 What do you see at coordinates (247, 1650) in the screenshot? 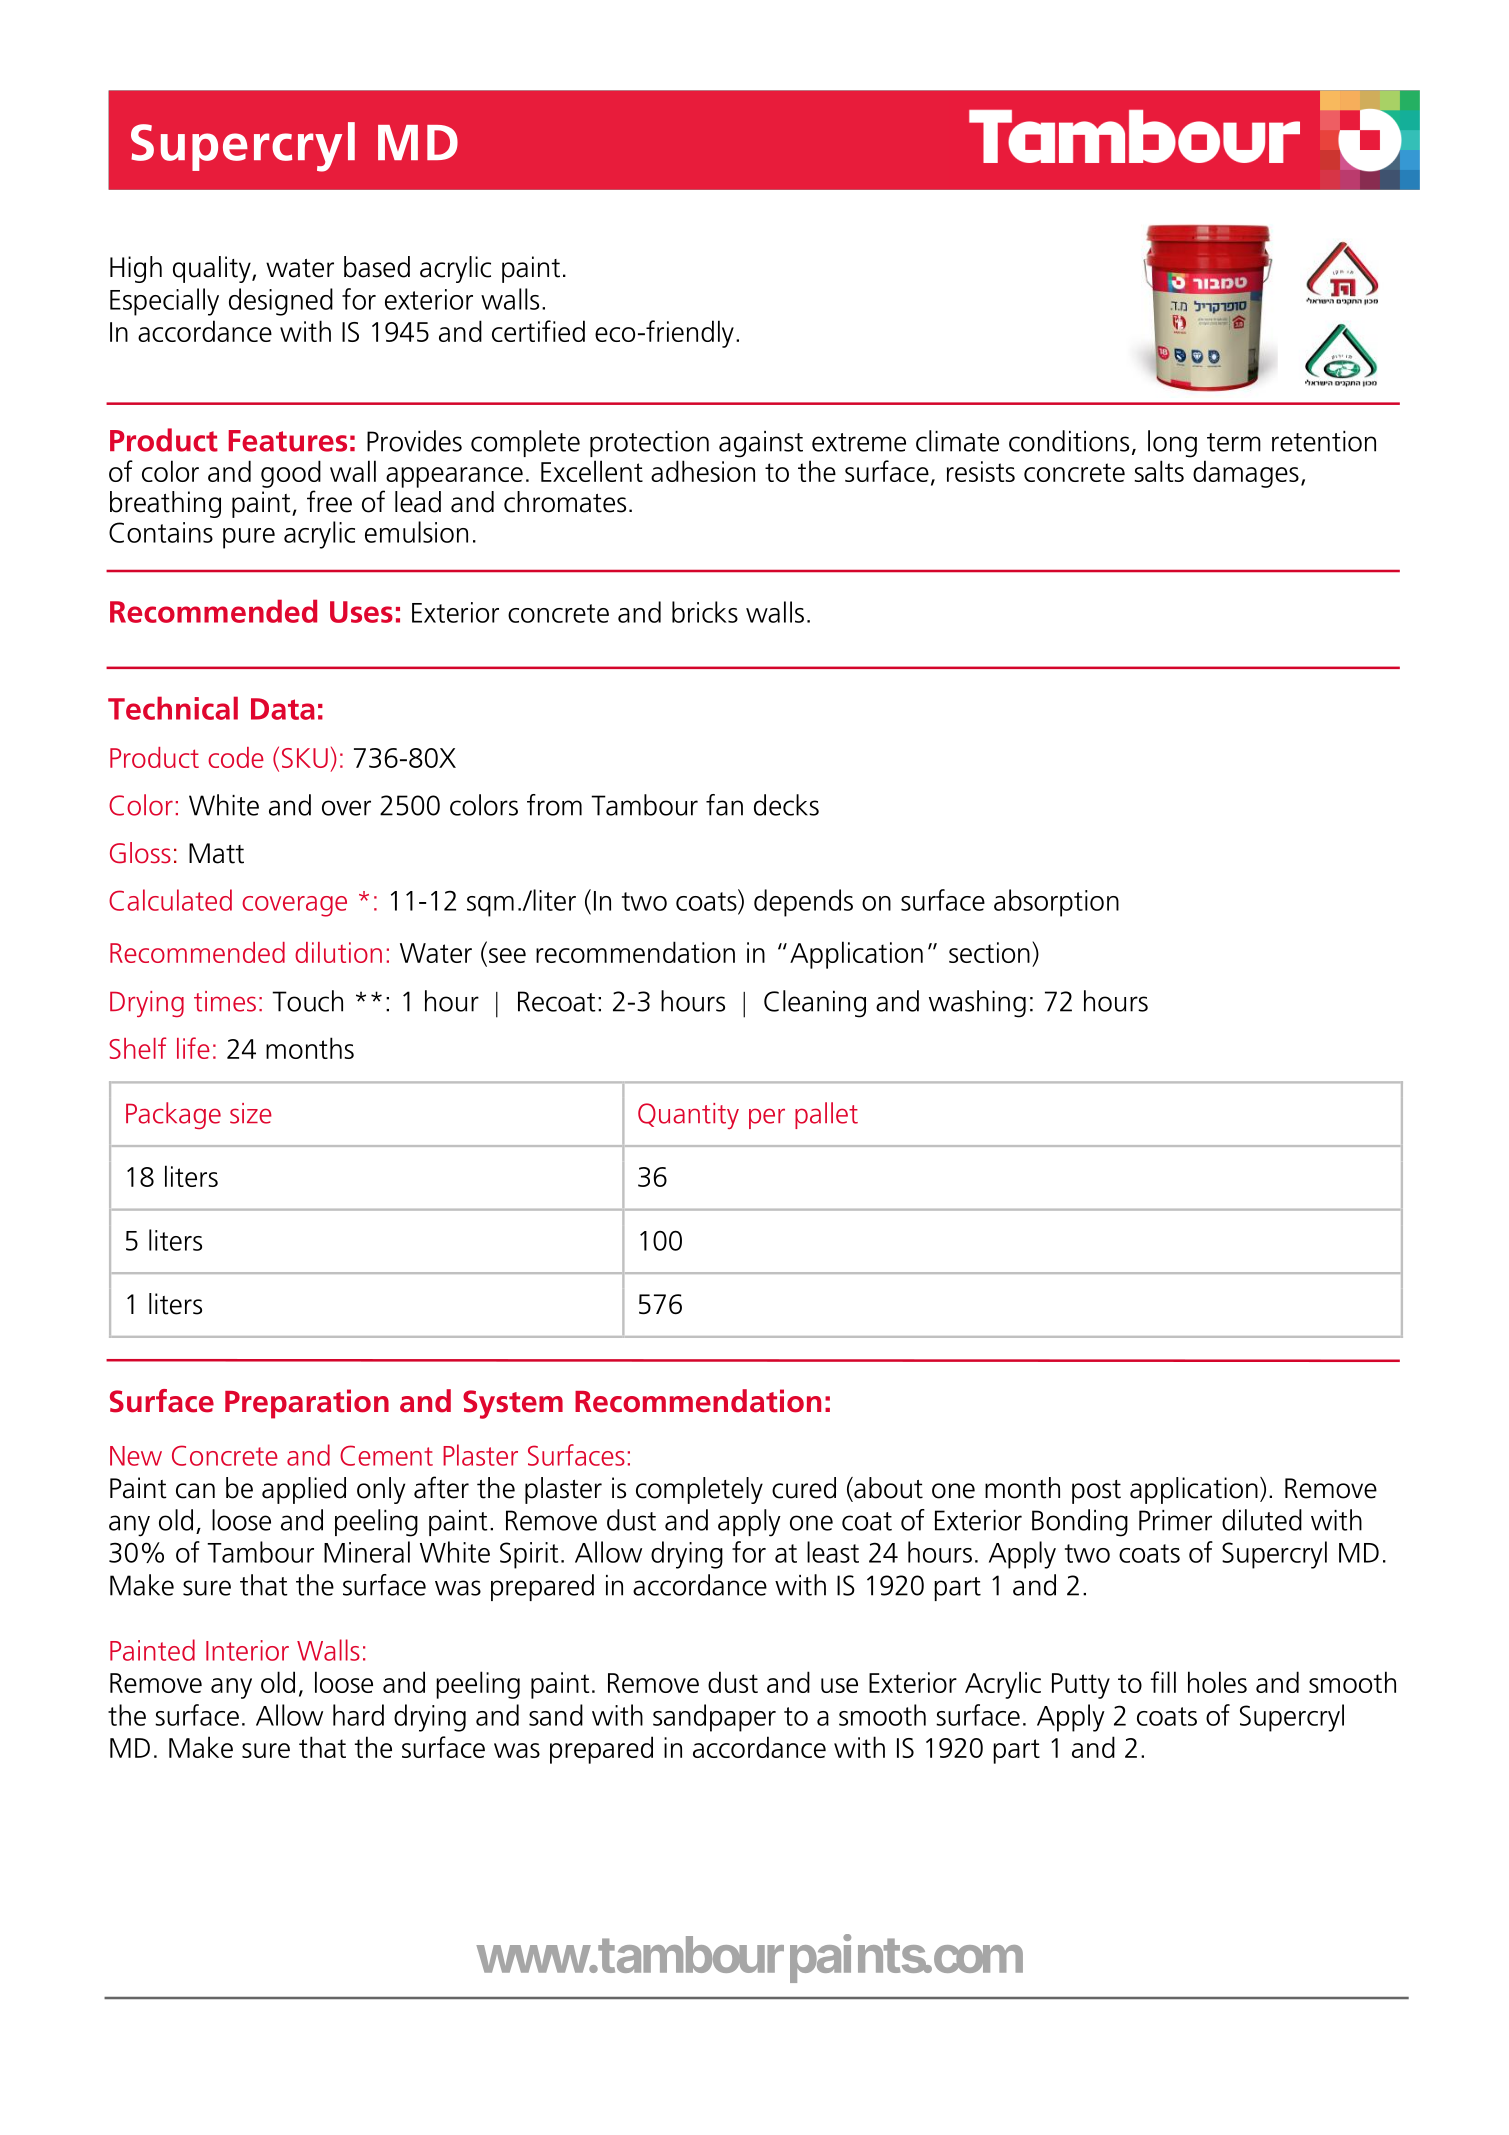
I see `Interior` at bounding box center [247, 1650].
